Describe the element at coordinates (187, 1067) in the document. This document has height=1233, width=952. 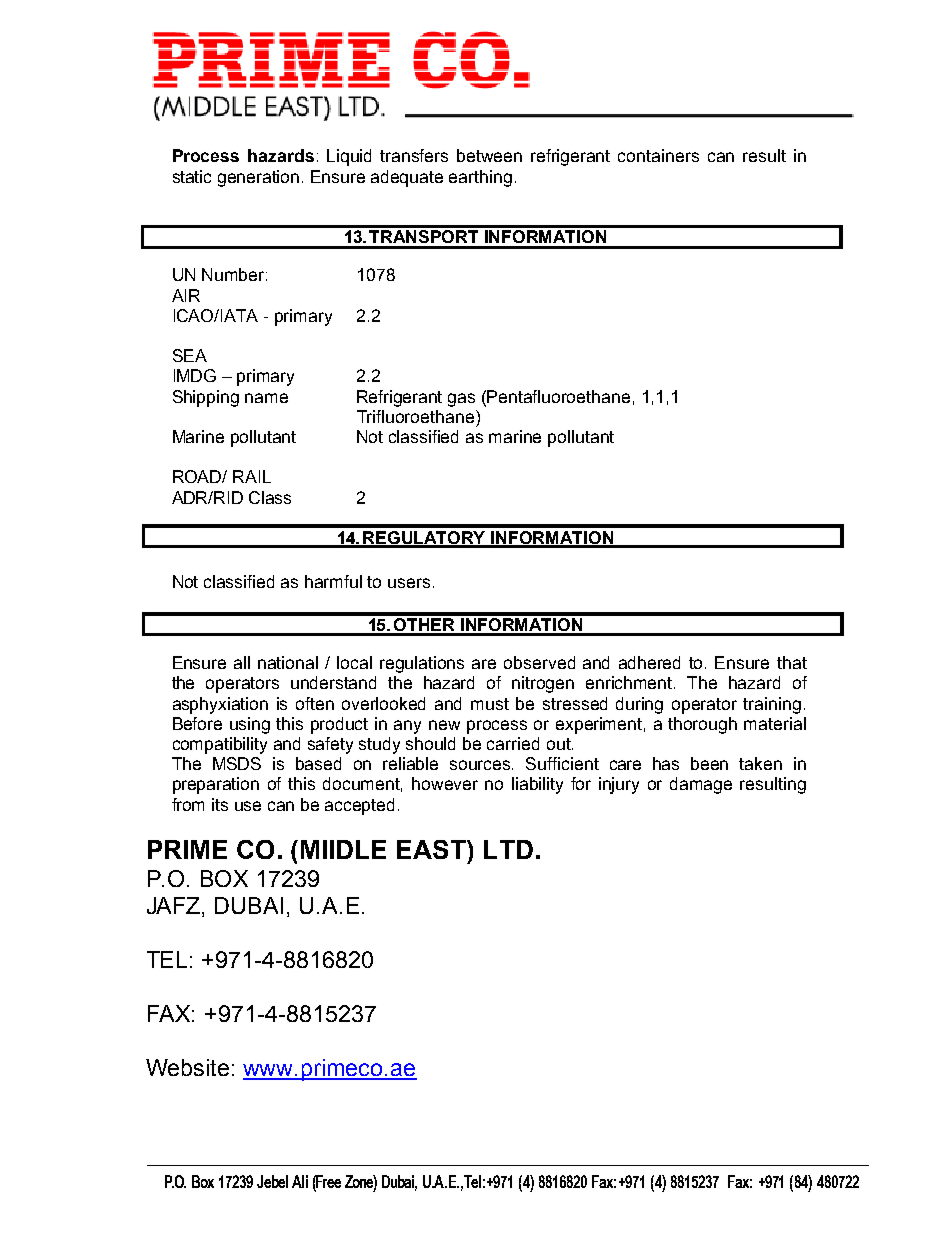
I see `Website` at that location.
